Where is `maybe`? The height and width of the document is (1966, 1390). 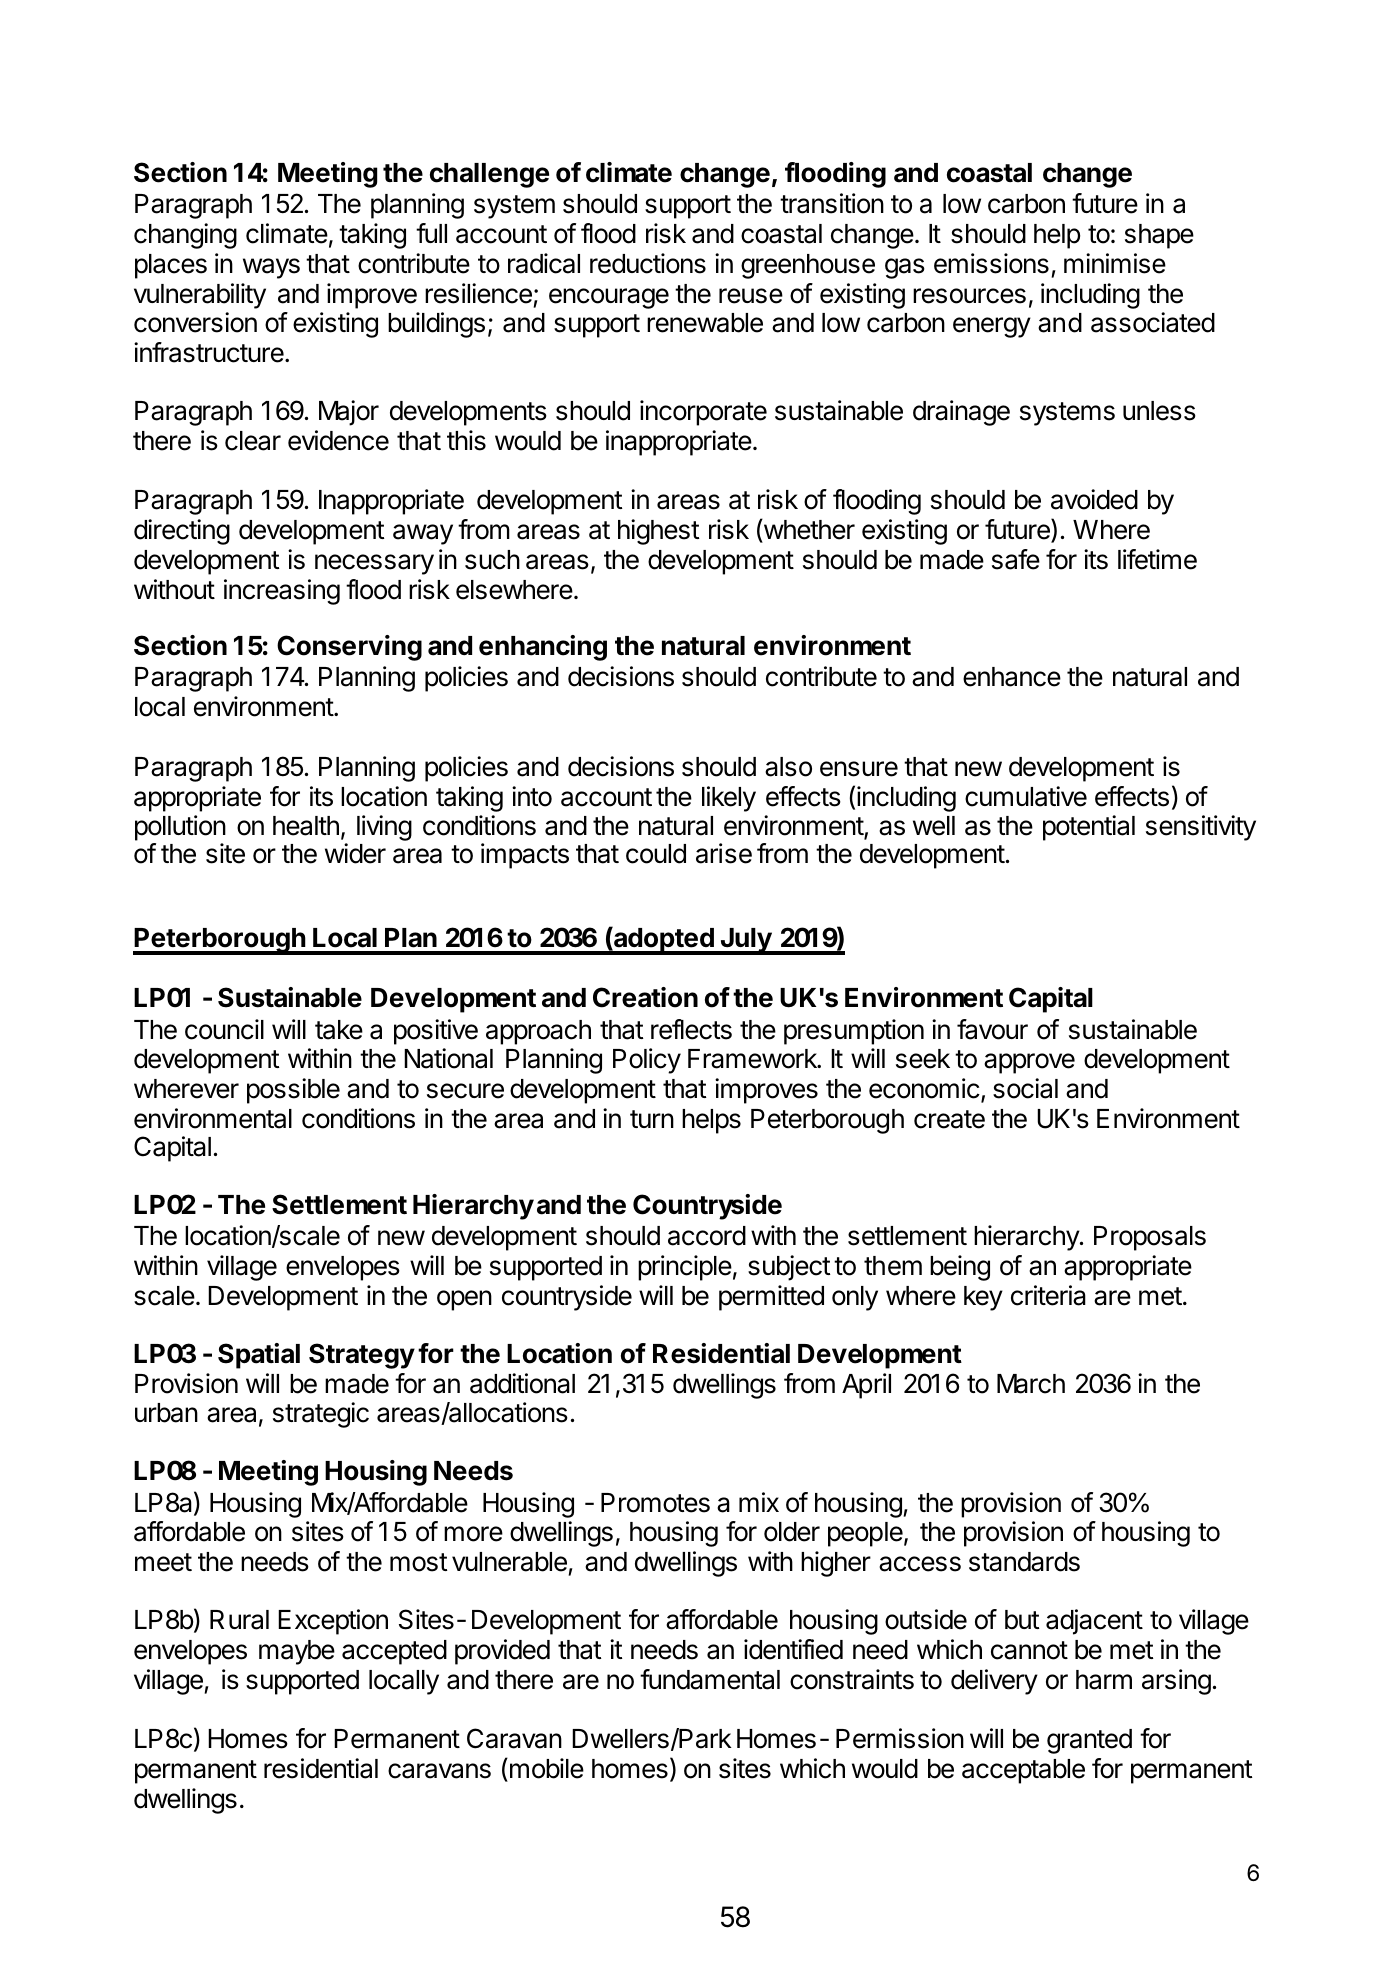
maybe is located at coordinates (297, 1652).
